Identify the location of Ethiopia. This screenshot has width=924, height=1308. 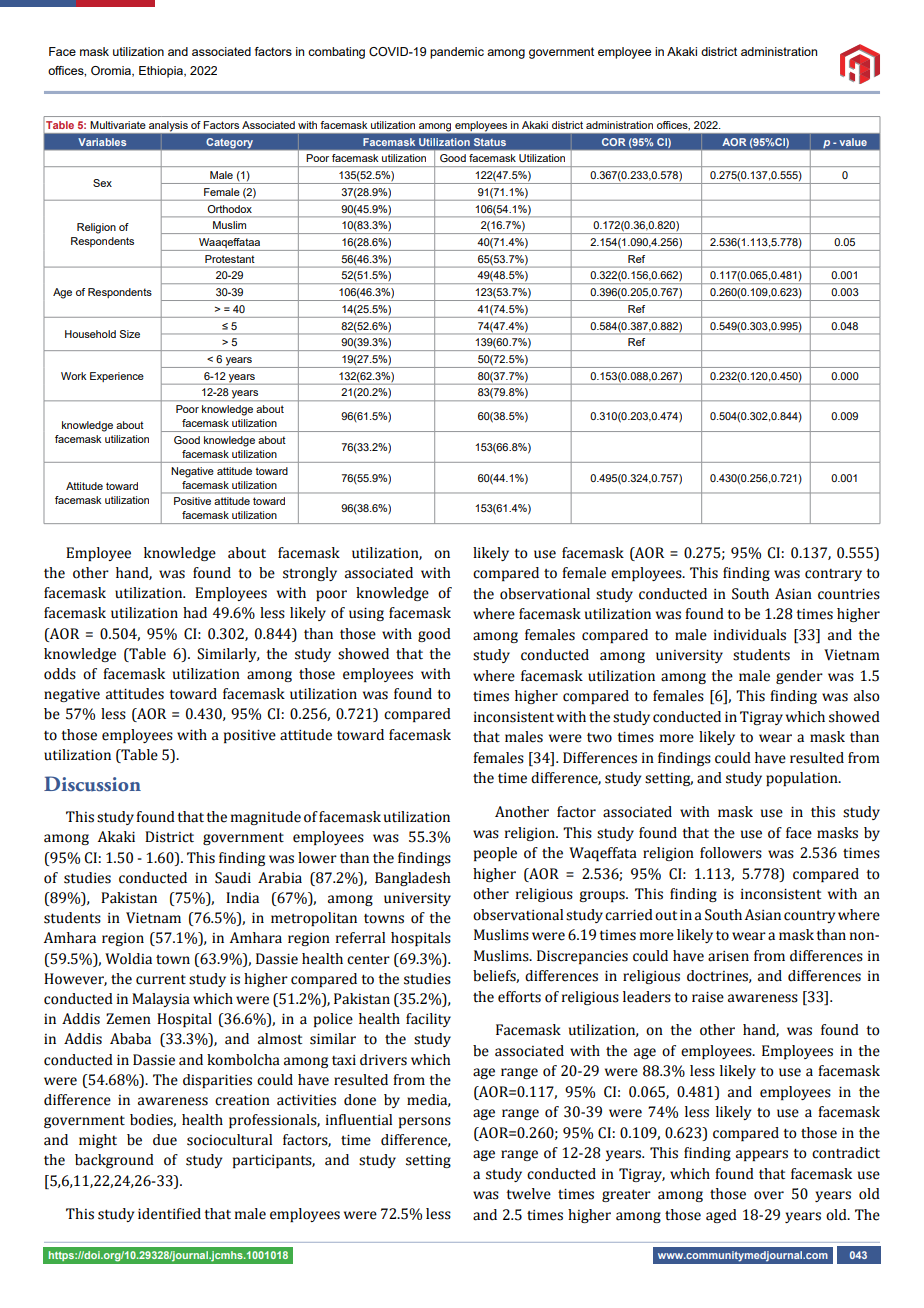
(162, 72).
